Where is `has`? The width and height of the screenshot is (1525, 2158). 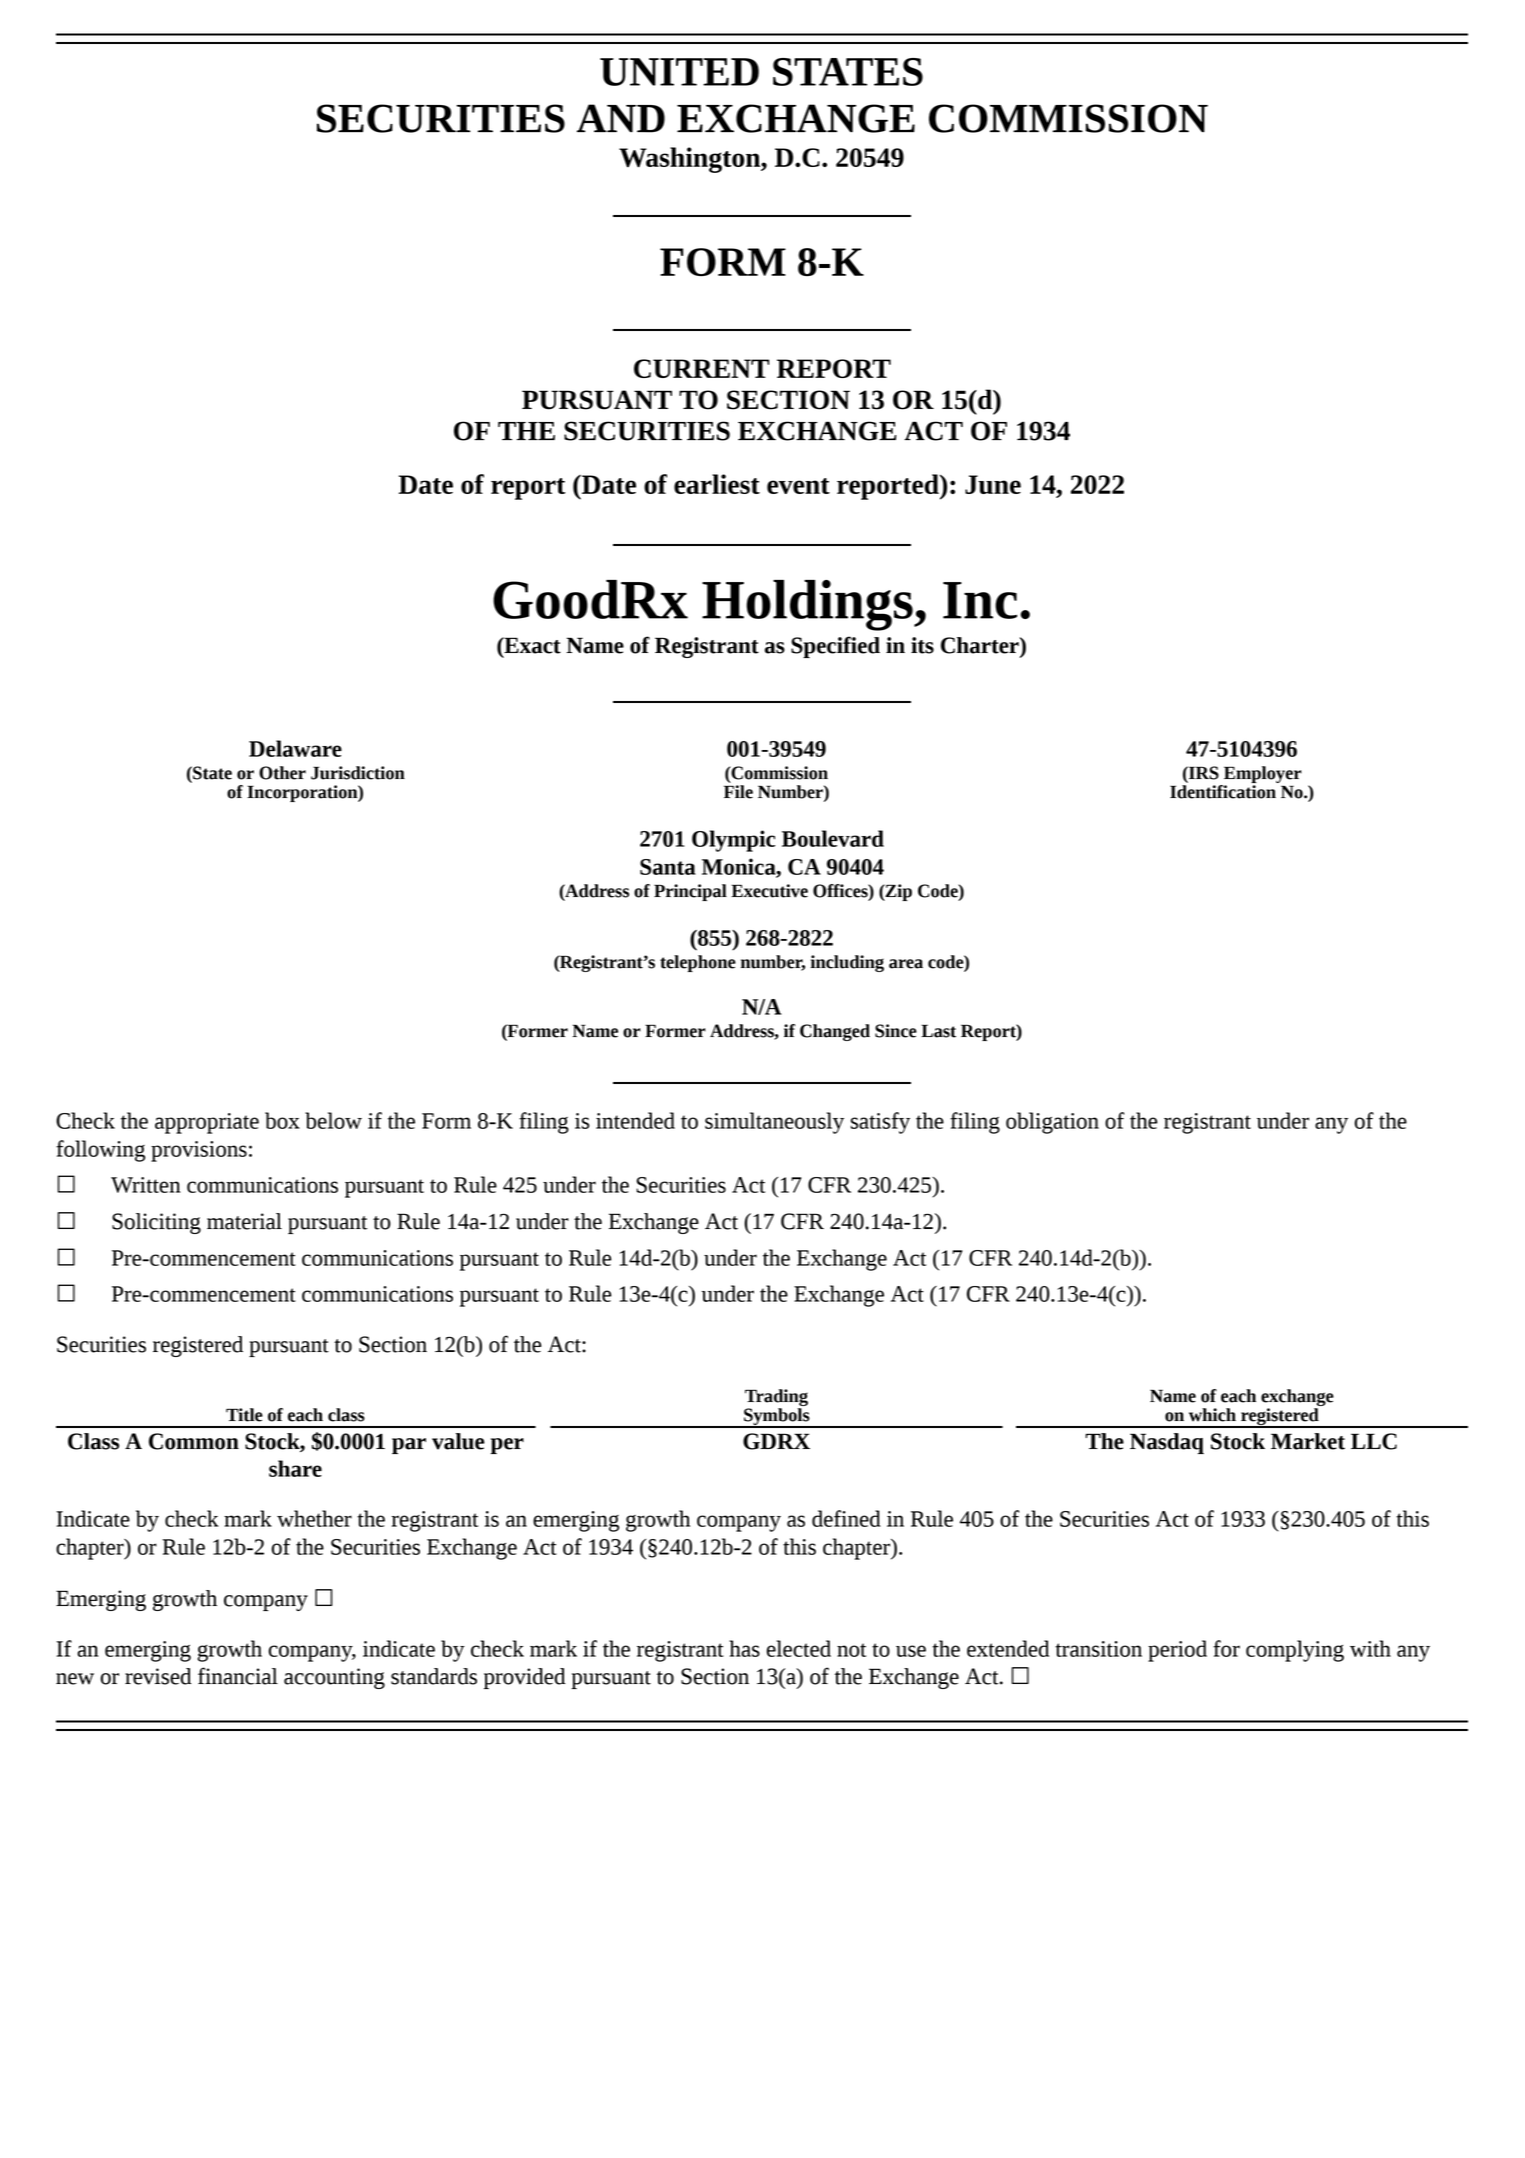 has is located at coordinates (744, 1648).
